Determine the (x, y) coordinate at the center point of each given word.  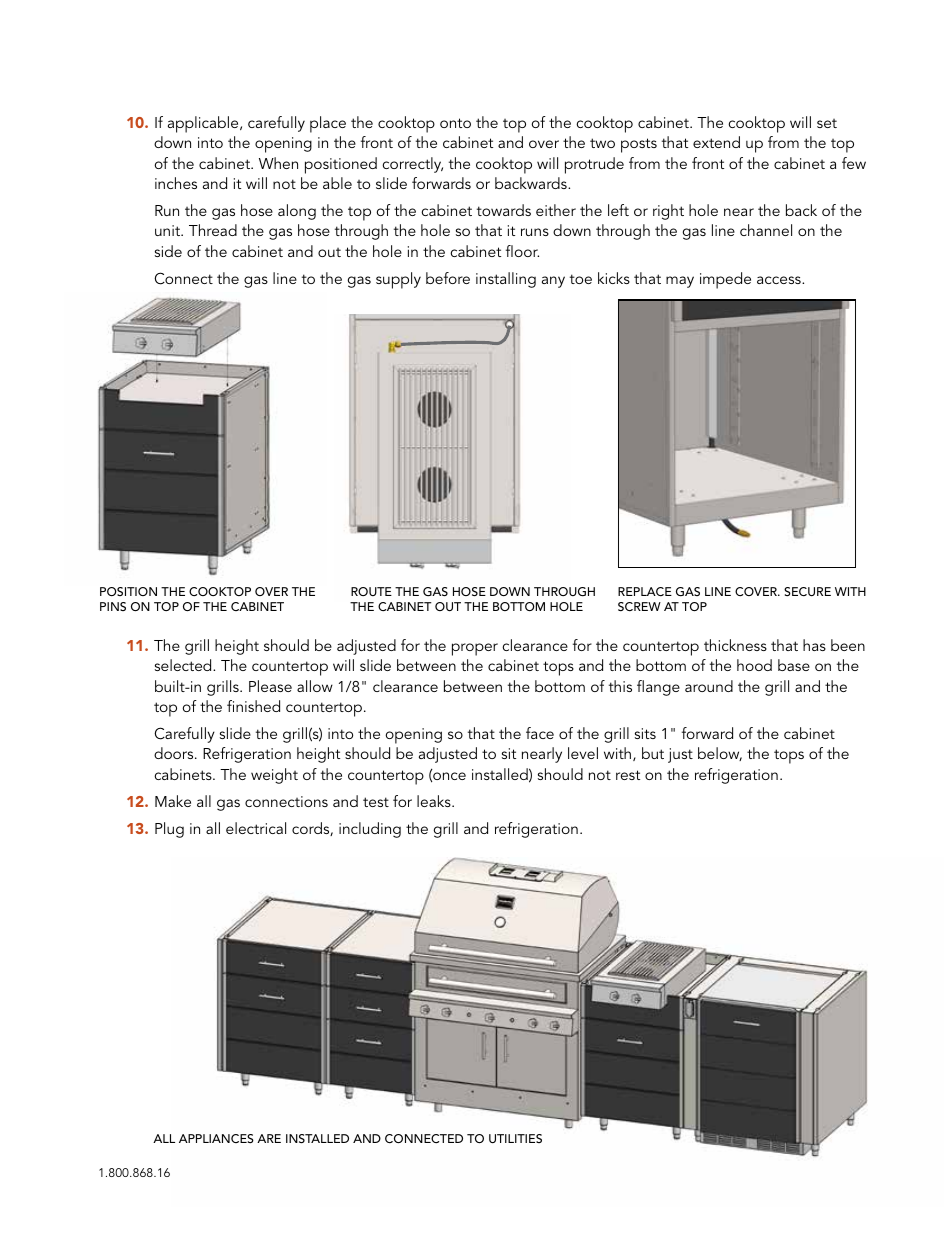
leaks (435, 801)
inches (176, 183)
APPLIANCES (216, 1138)
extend (716, 142)
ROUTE (371, 591)
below (720, 754)
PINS (113, 606)
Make (173, 801)
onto (455, 123)
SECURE (807, 591)
